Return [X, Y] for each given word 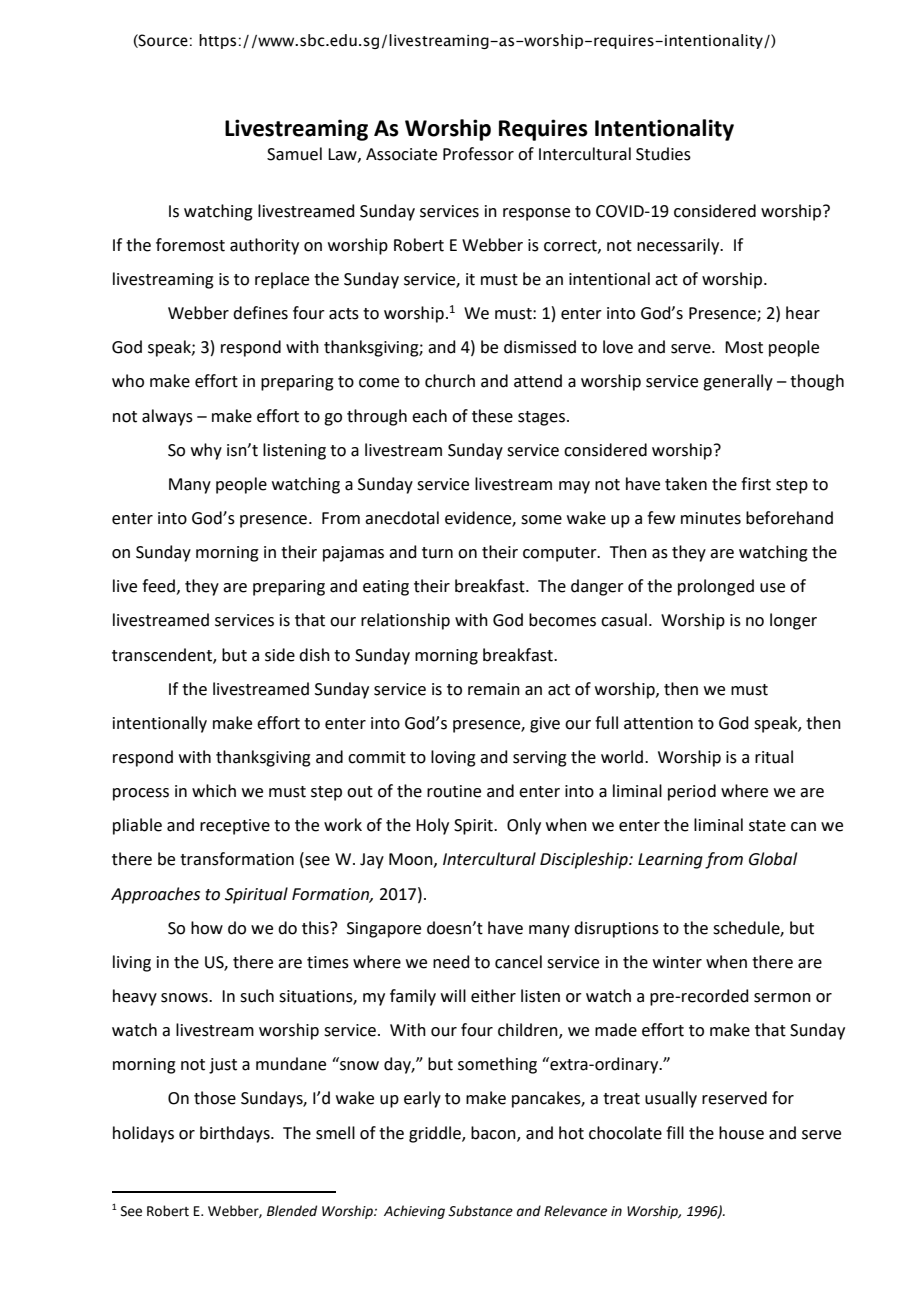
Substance [480, 1211]
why [206, 451]
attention [658, 723]
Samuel [294, 154]
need [451, 962]
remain [494, 689]
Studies [663, 154]
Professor [478, 154]
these [492, 416]
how [207, 928]
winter [677, 962]
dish [314, 655]
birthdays [236, 1134]
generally [738, 382]
